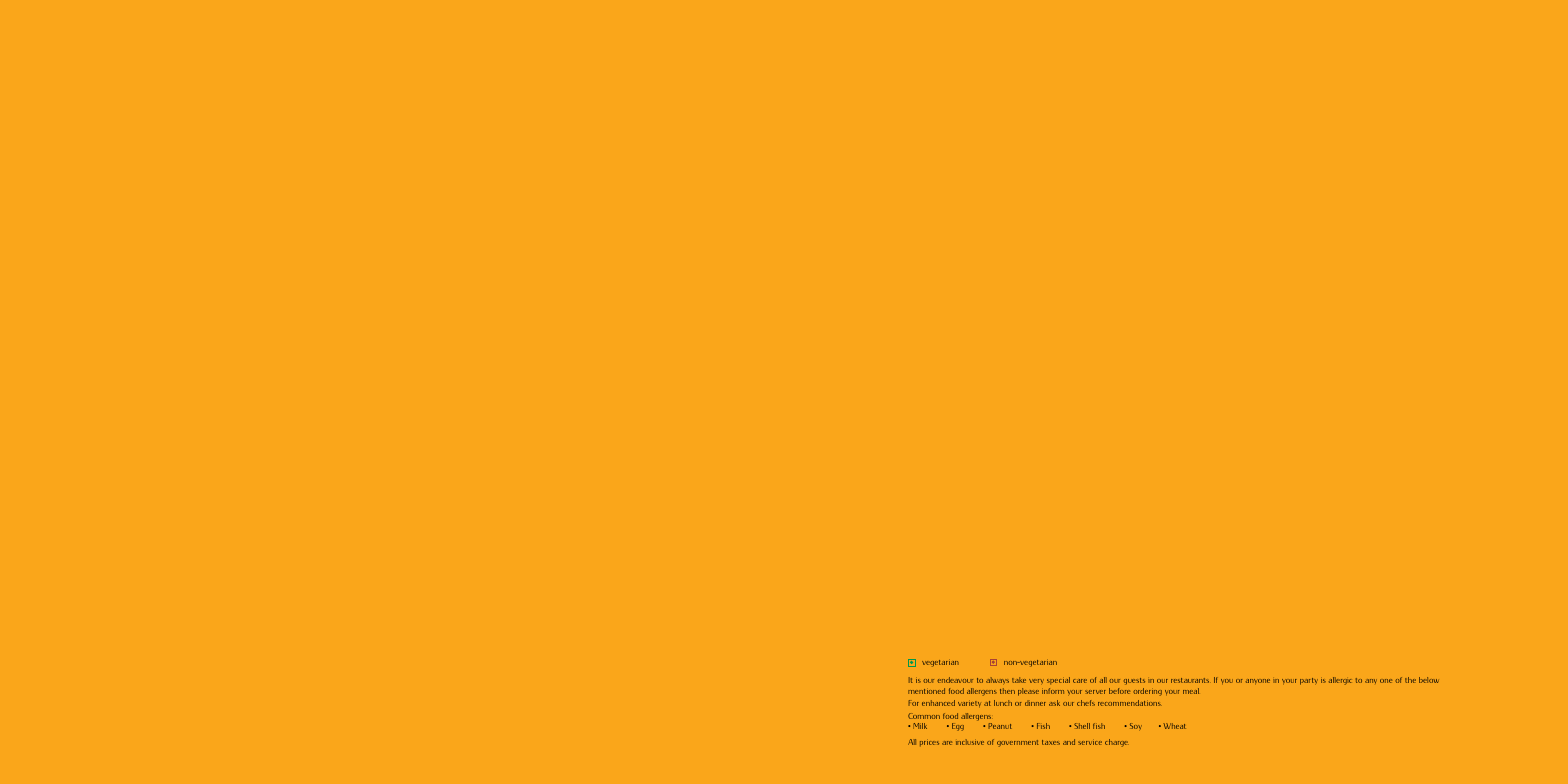  What do you see at coordinates (1190, 680) in the screenshot?
I see `restaurants` at bounding box center [1190, 680].
